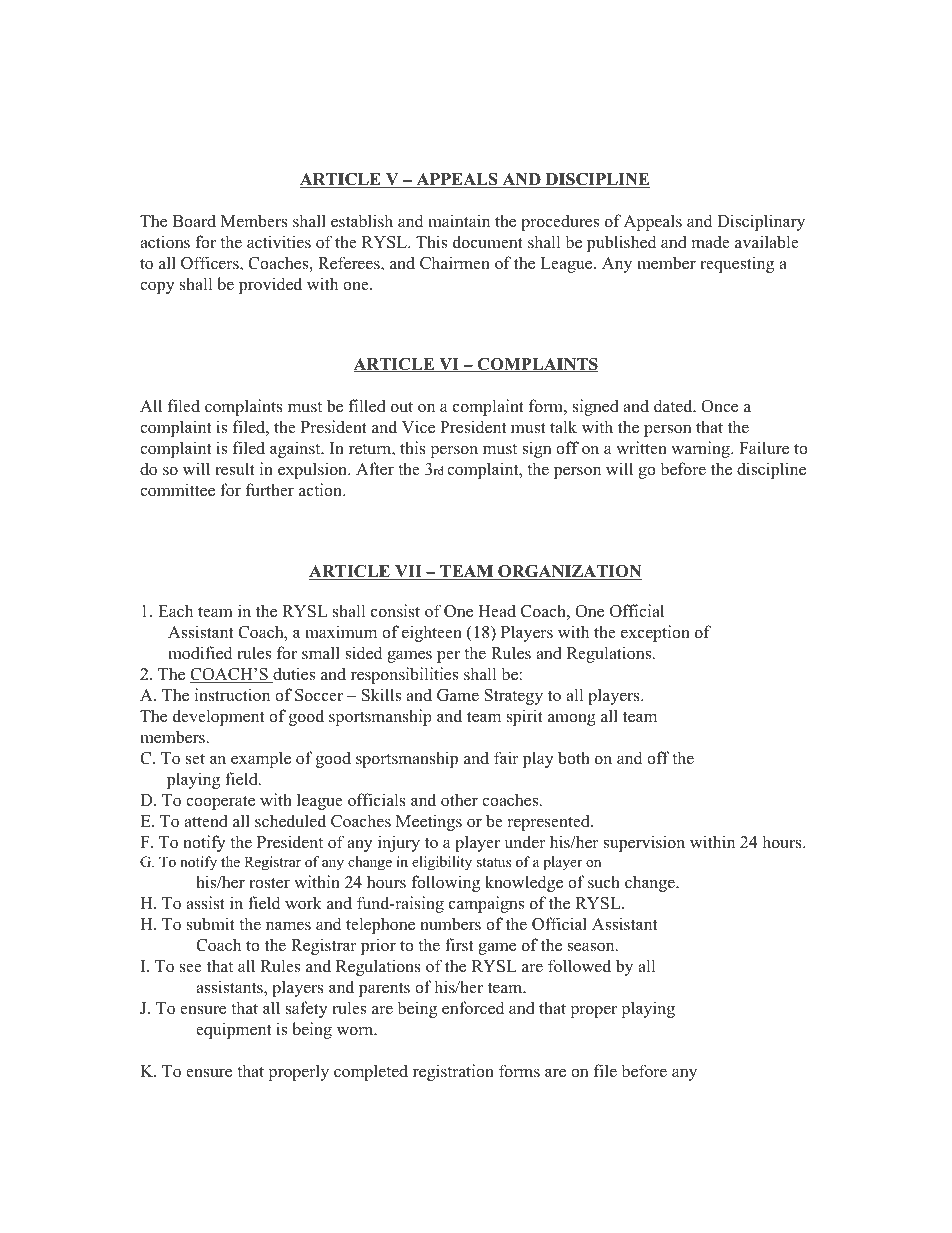 The width and height of the screenshot is (952, 1233). I want to click on equipment, so click(233, 1030).
